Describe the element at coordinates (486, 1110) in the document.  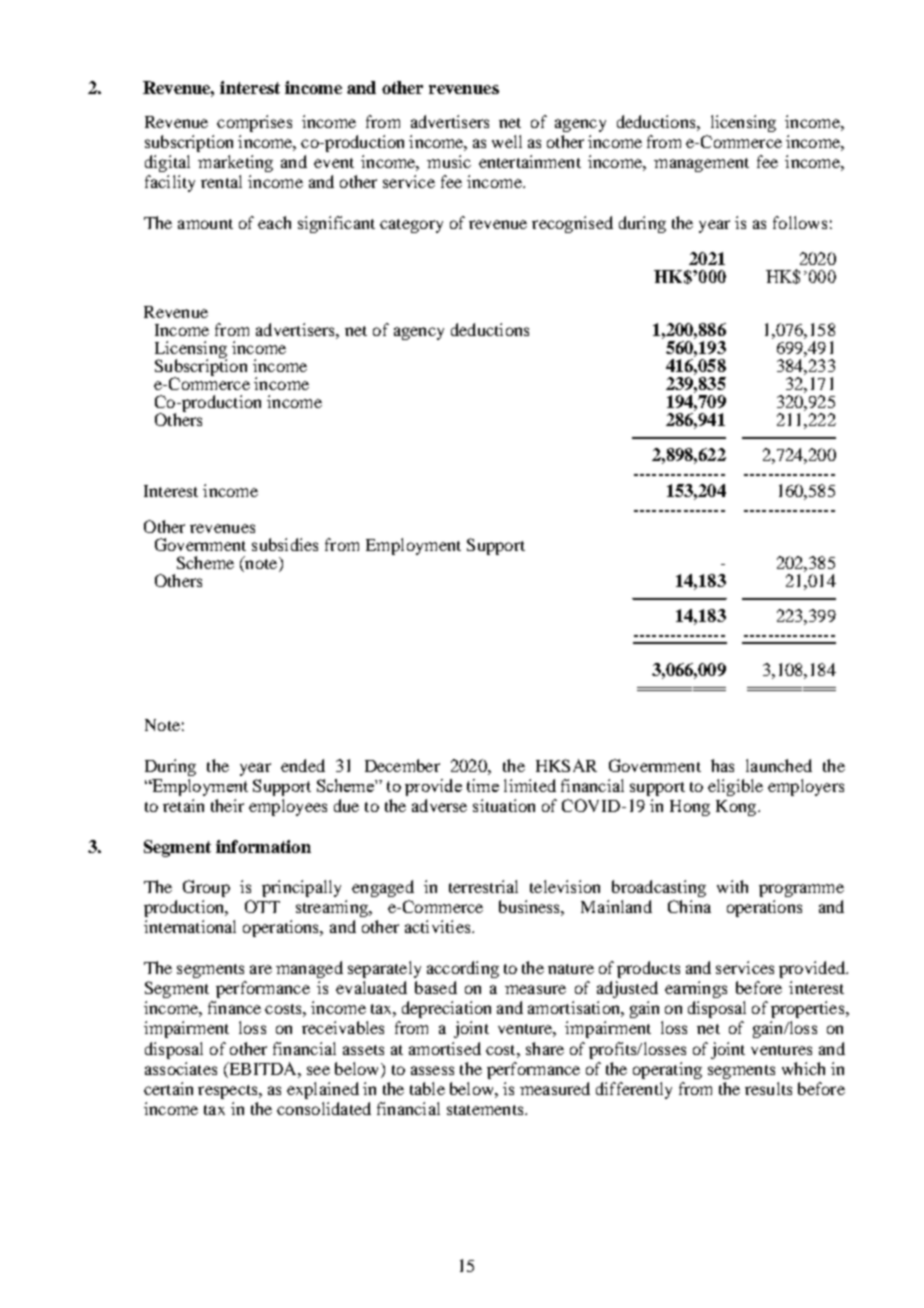
I see `statements` at that location.
